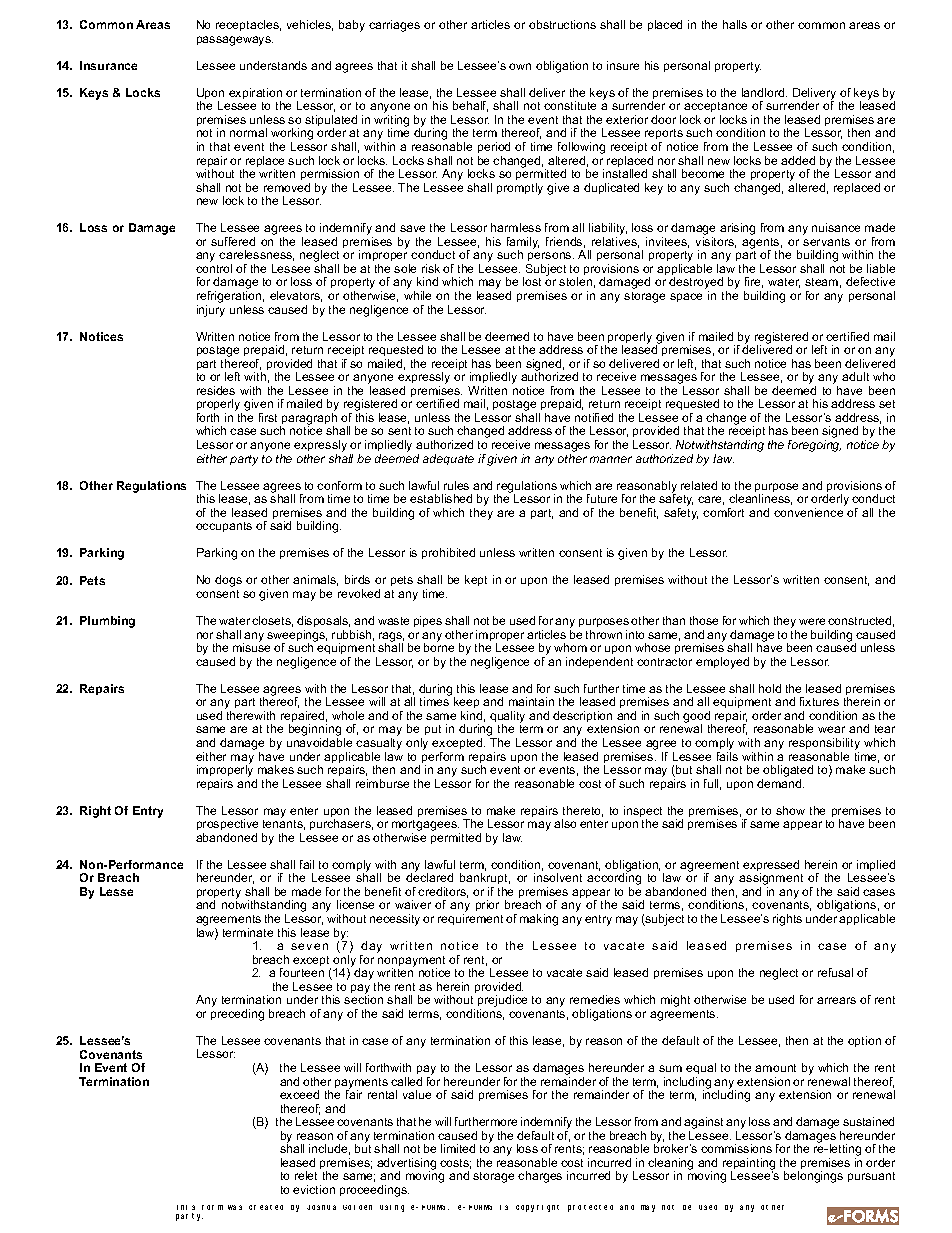 The image size is (952, 1233). I want to click on prospective, so click(227, 826).
